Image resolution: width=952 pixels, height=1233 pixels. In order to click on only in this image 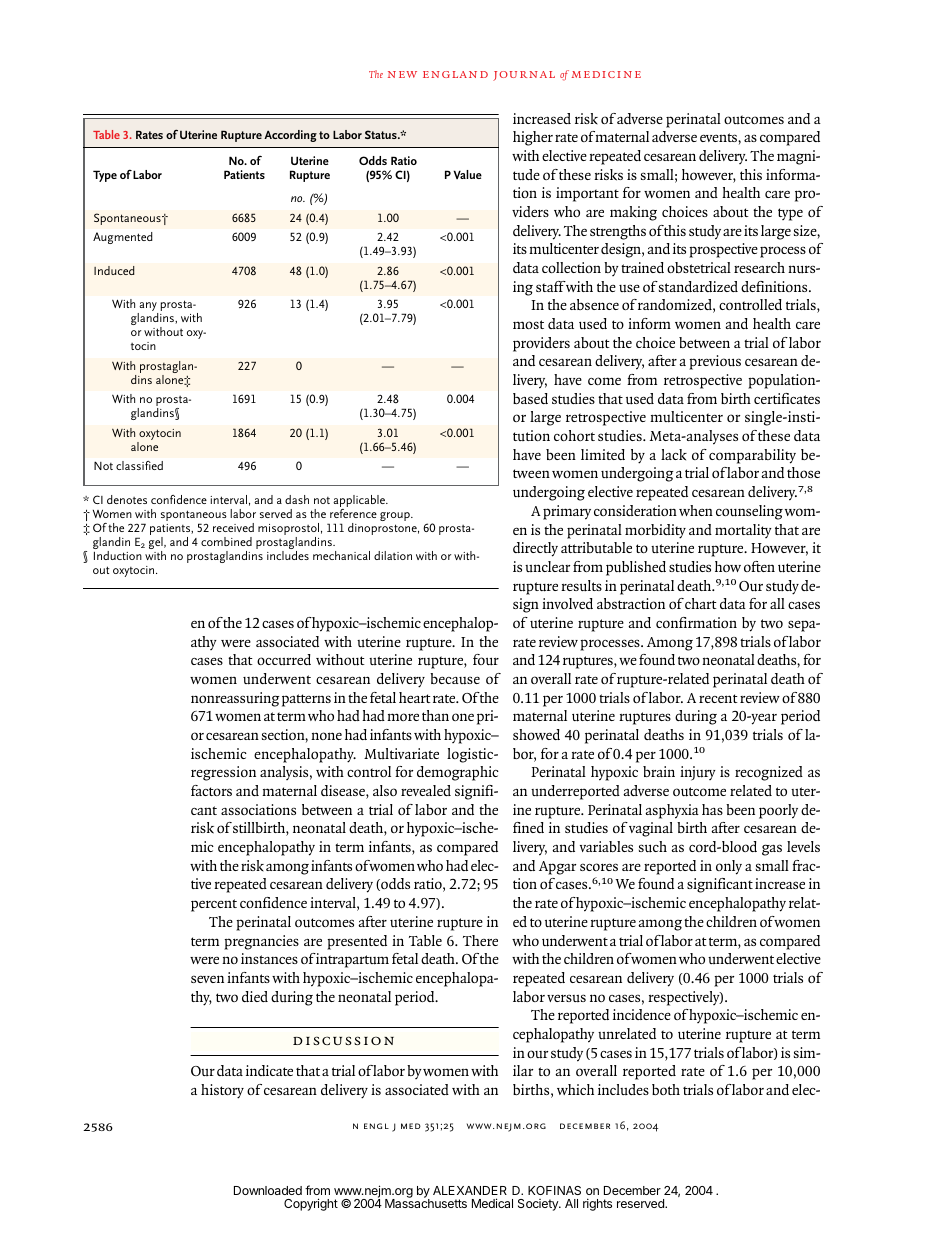, I will do `click(729, 867)`.
